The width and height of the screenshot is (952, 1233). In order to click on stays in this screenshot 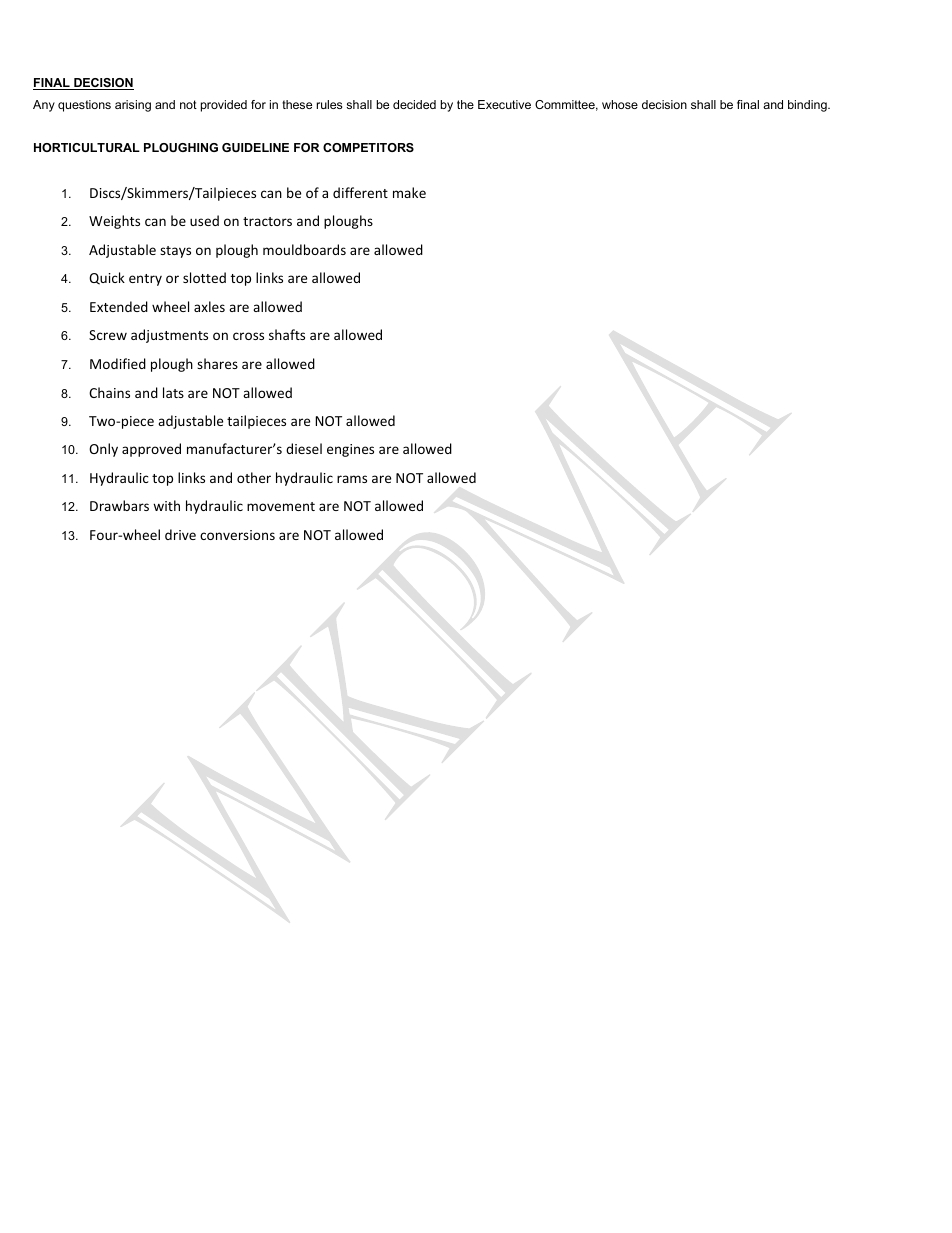, I will do `click(175, 252)`.
